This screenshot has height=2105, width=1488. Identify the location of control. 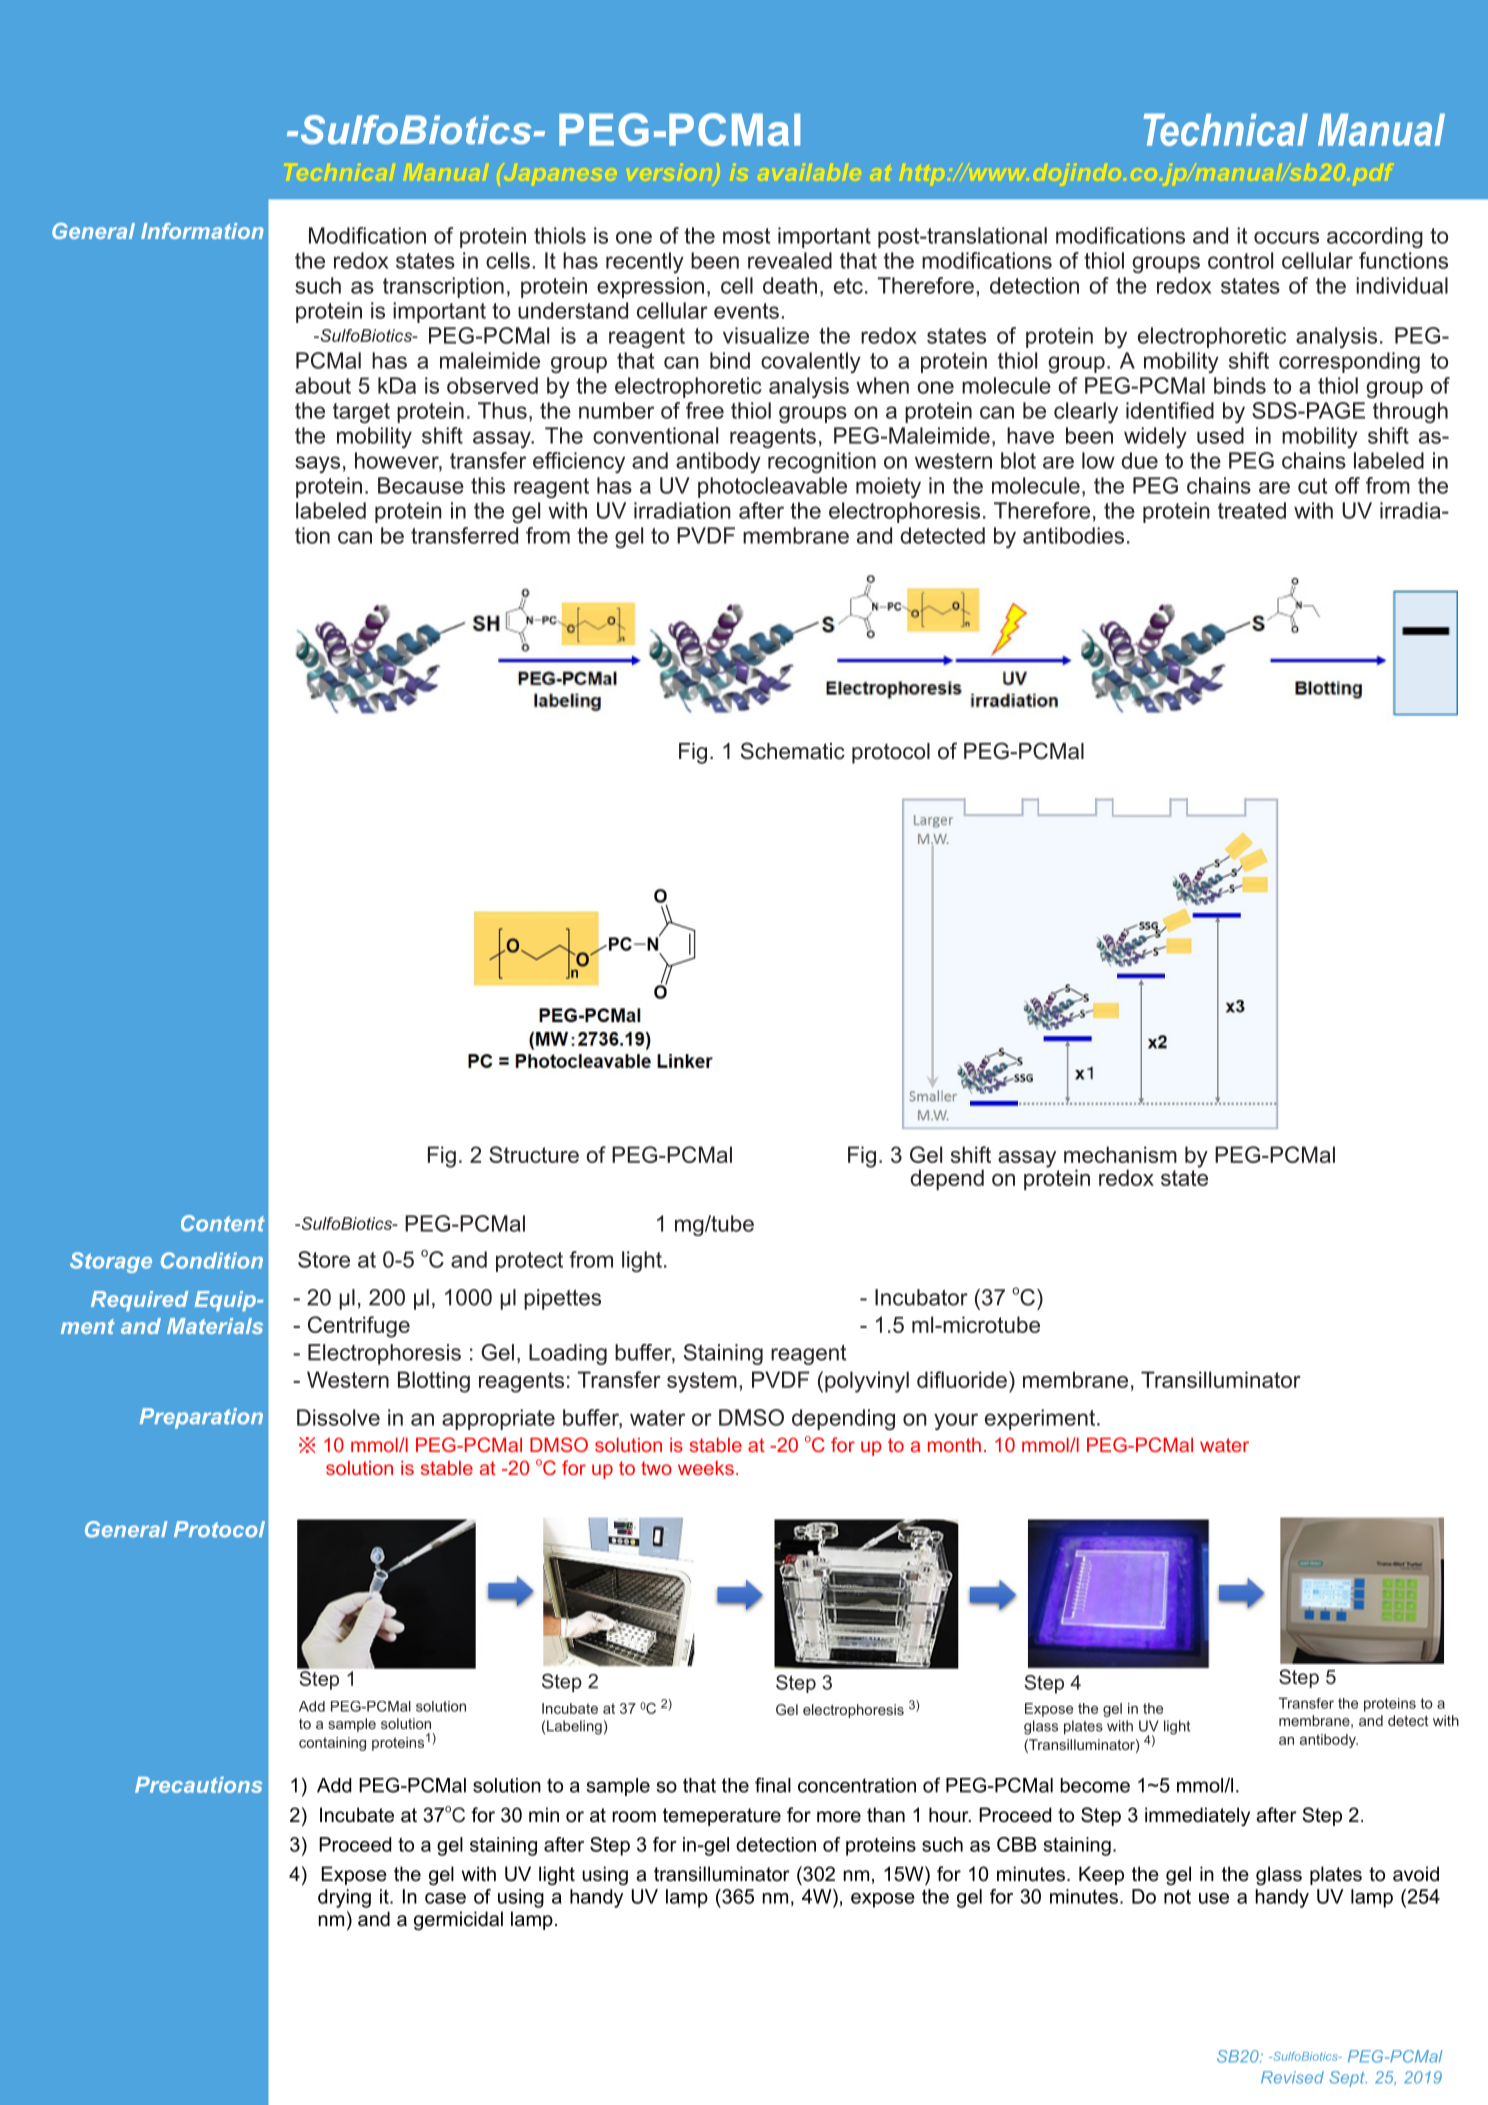
(1240, 260).
